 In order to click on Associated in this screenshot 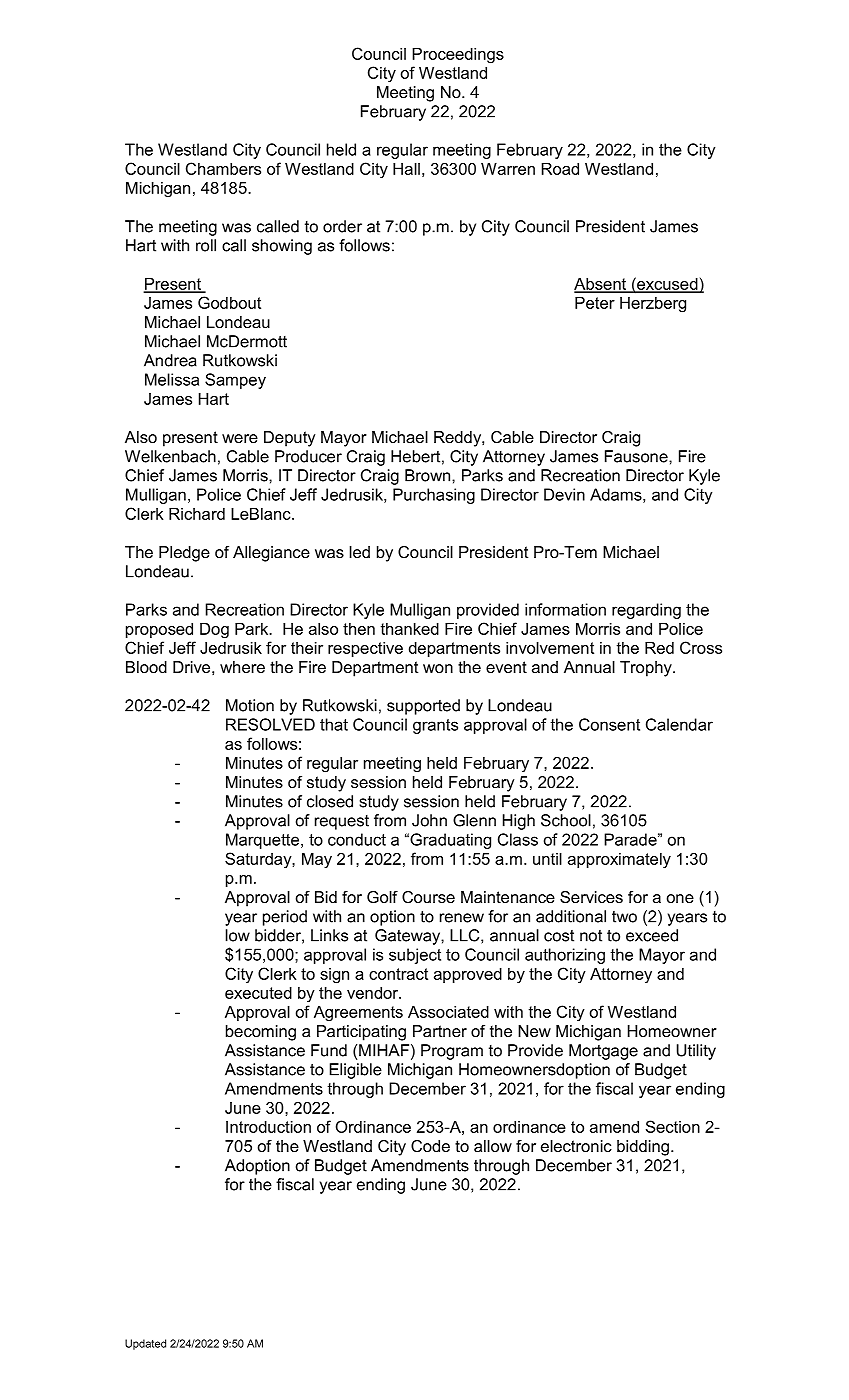, I will do `click(448, 1012)`.
